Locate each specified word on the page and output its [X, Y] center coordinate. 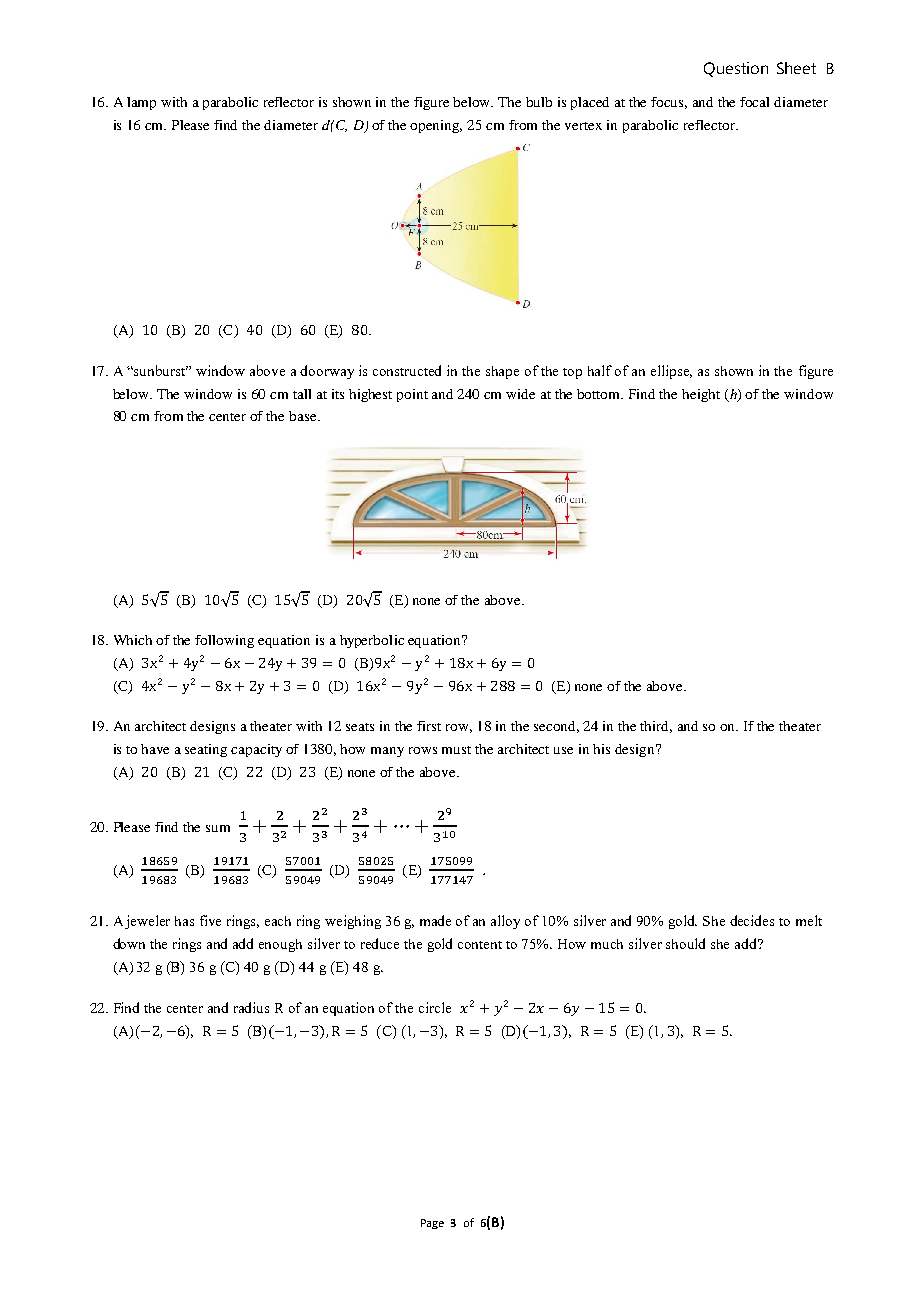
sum [218, 828]
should [685, 943]
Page [432, 1224]
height [701, 395]
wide [520, 394]
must [456, 750]
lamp [141, 103]
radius [251, 1007]
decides [752, 920]
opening [436, 126]
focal [754, 102]
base [304, 416]
